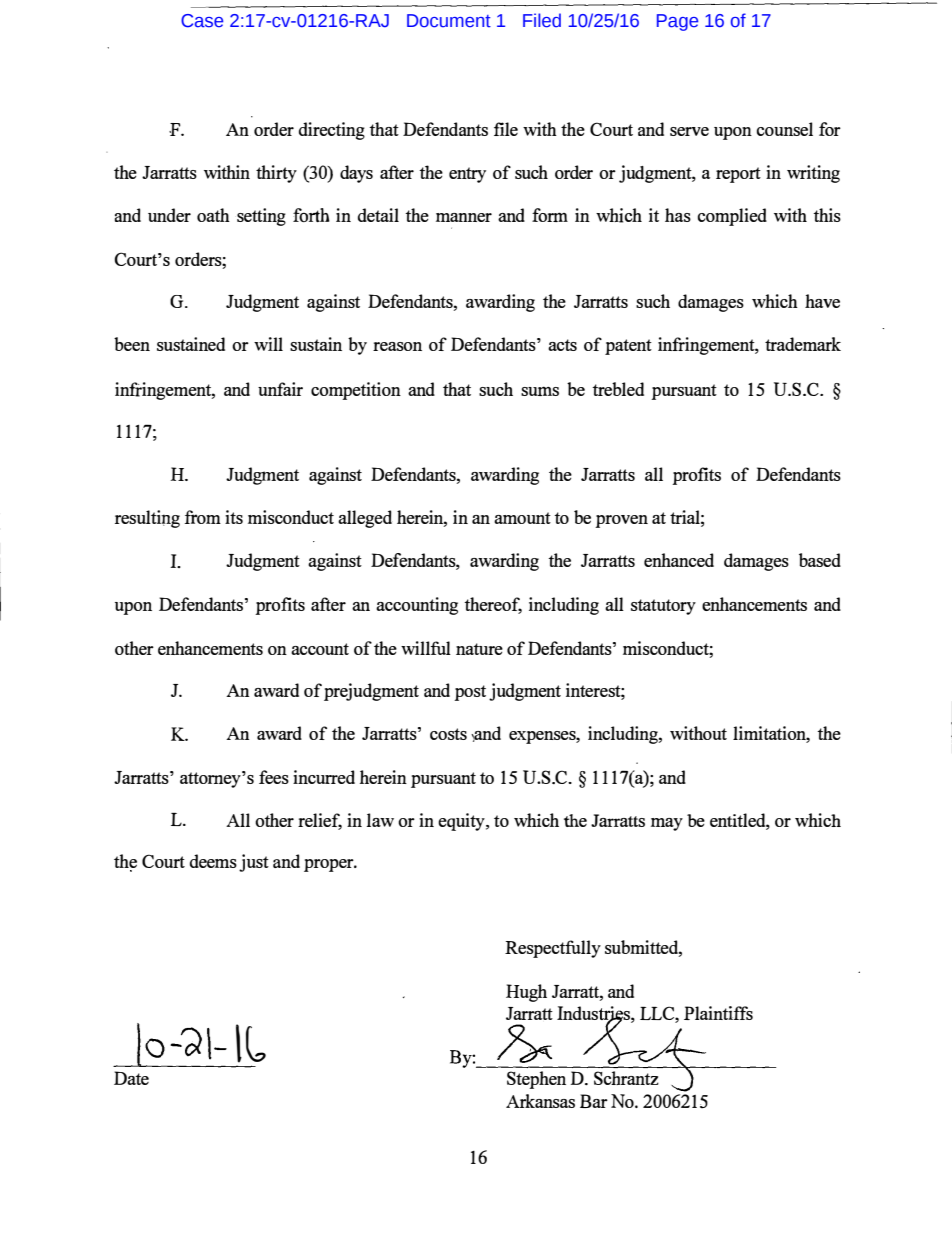 This screenshot has width=952, height=1233. What do you see at coordinates (202, 21) in the screenshot?
I see `Case` at bounding box center [202, 21].
